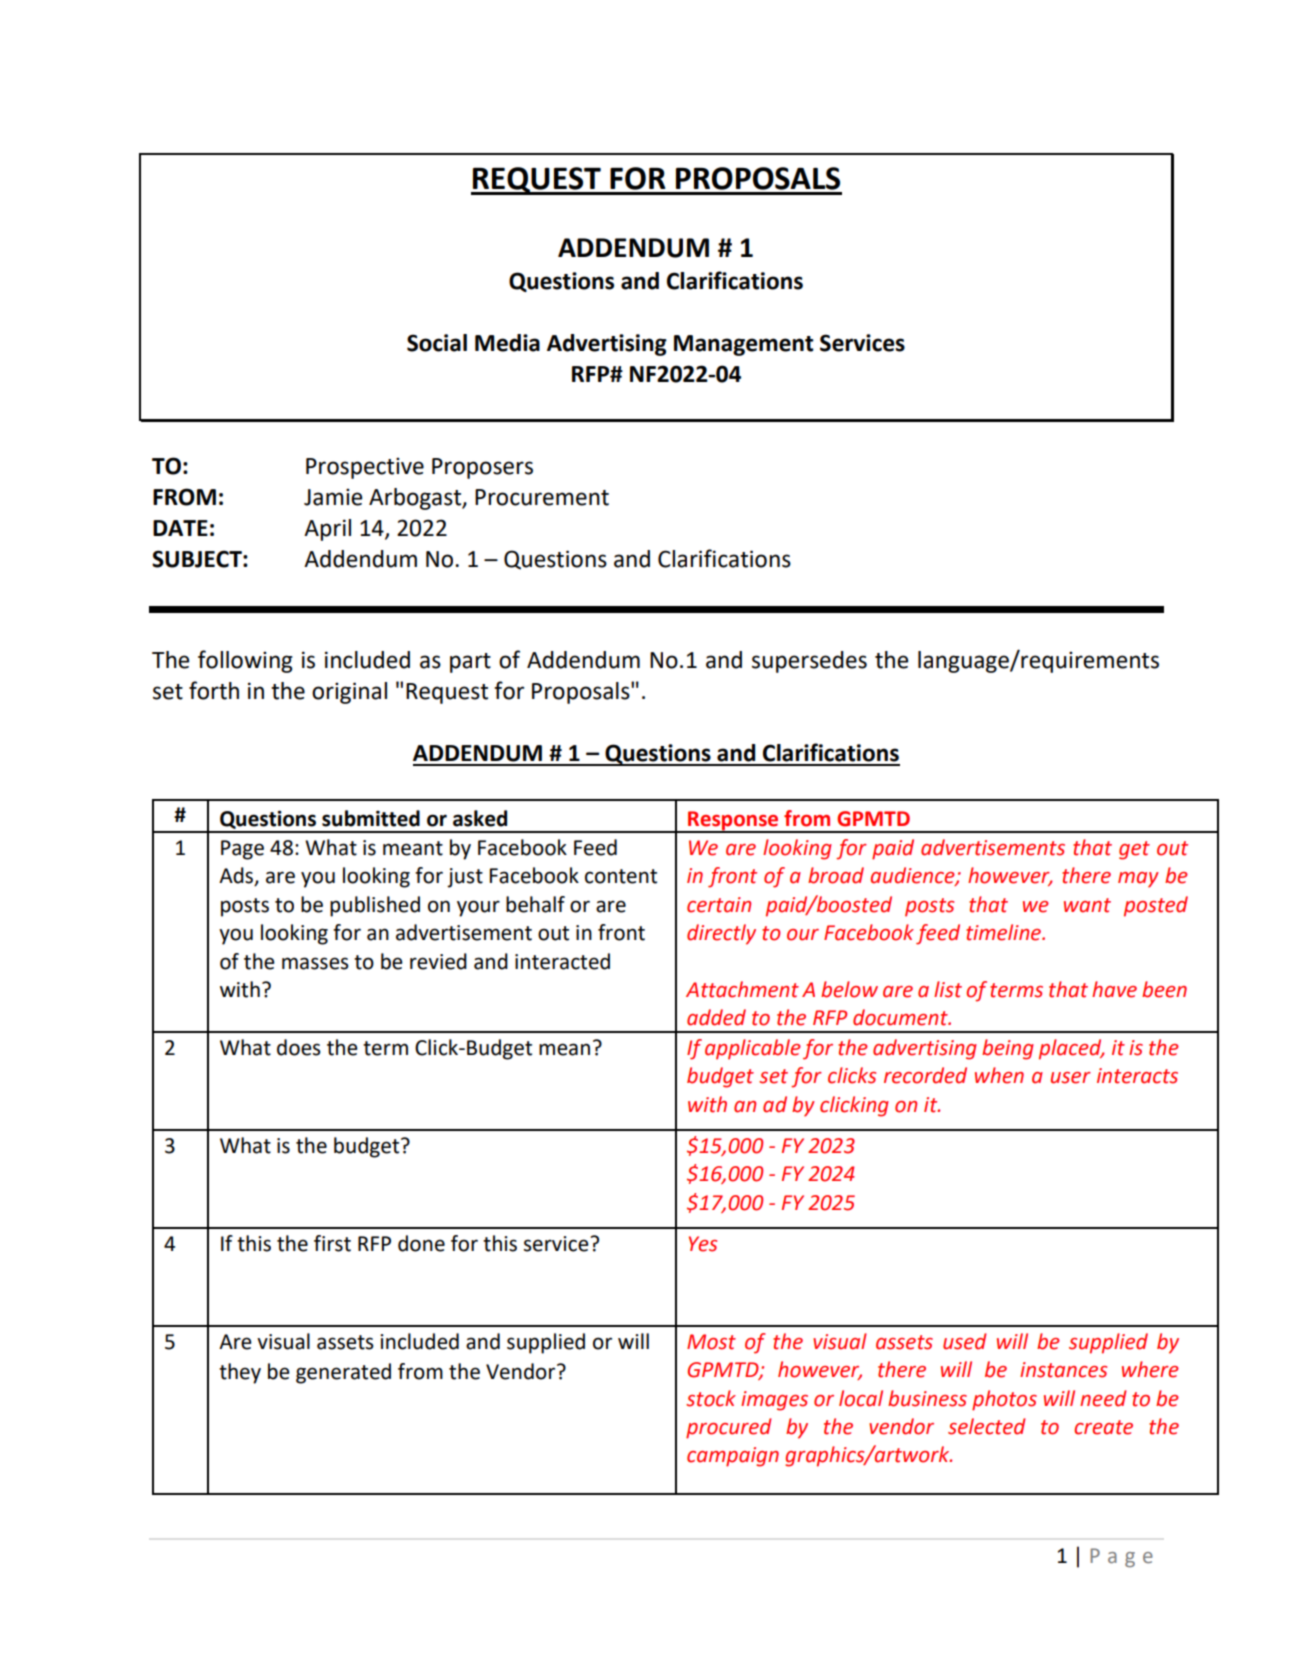 Image resolution: width=1294 pixels, height=1674 pixels. What do you see at coordinates (744, 345) in the document?
I see `Management` at bounding box center [744, 345].
